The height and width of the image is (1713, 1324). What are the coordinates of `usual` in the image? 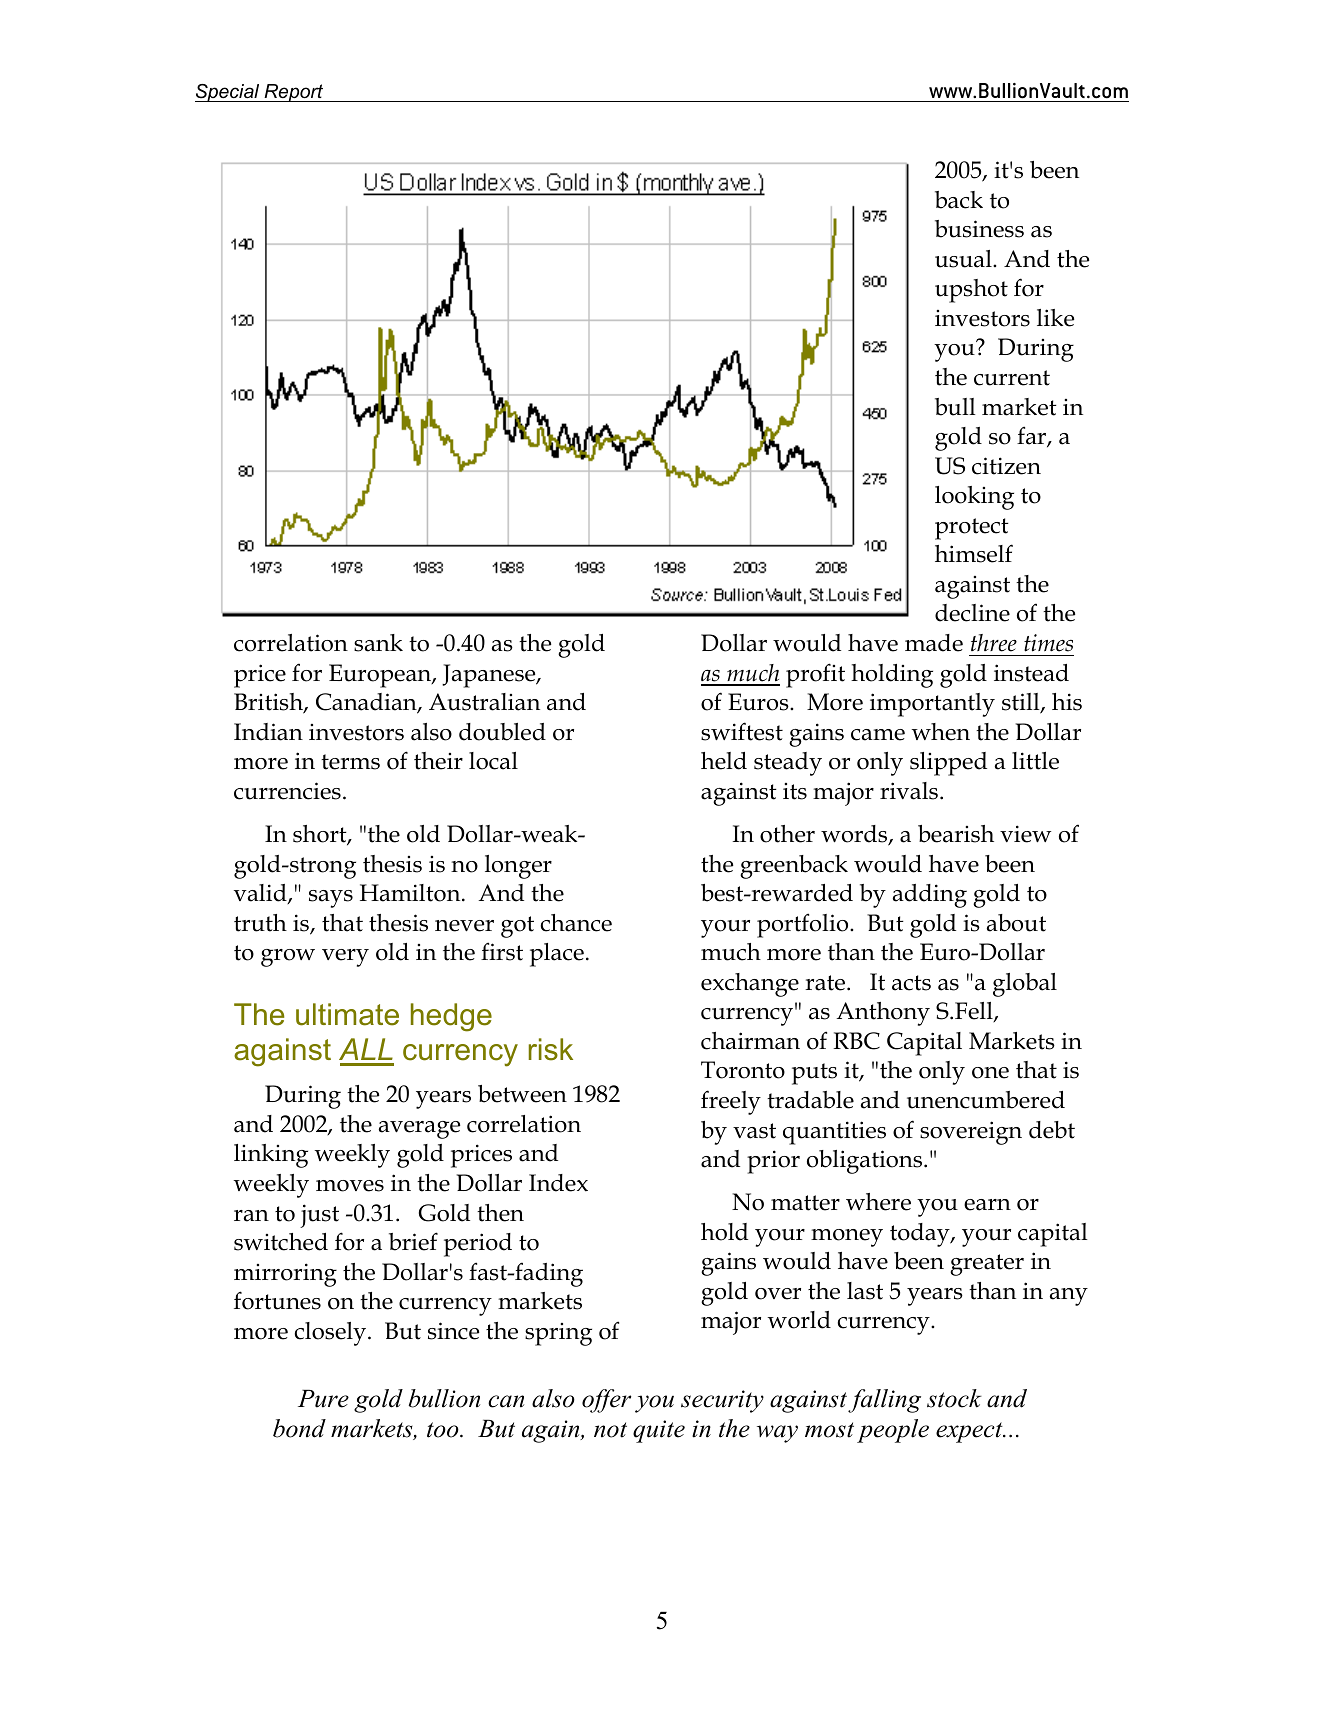 It's located at (964, 259).
